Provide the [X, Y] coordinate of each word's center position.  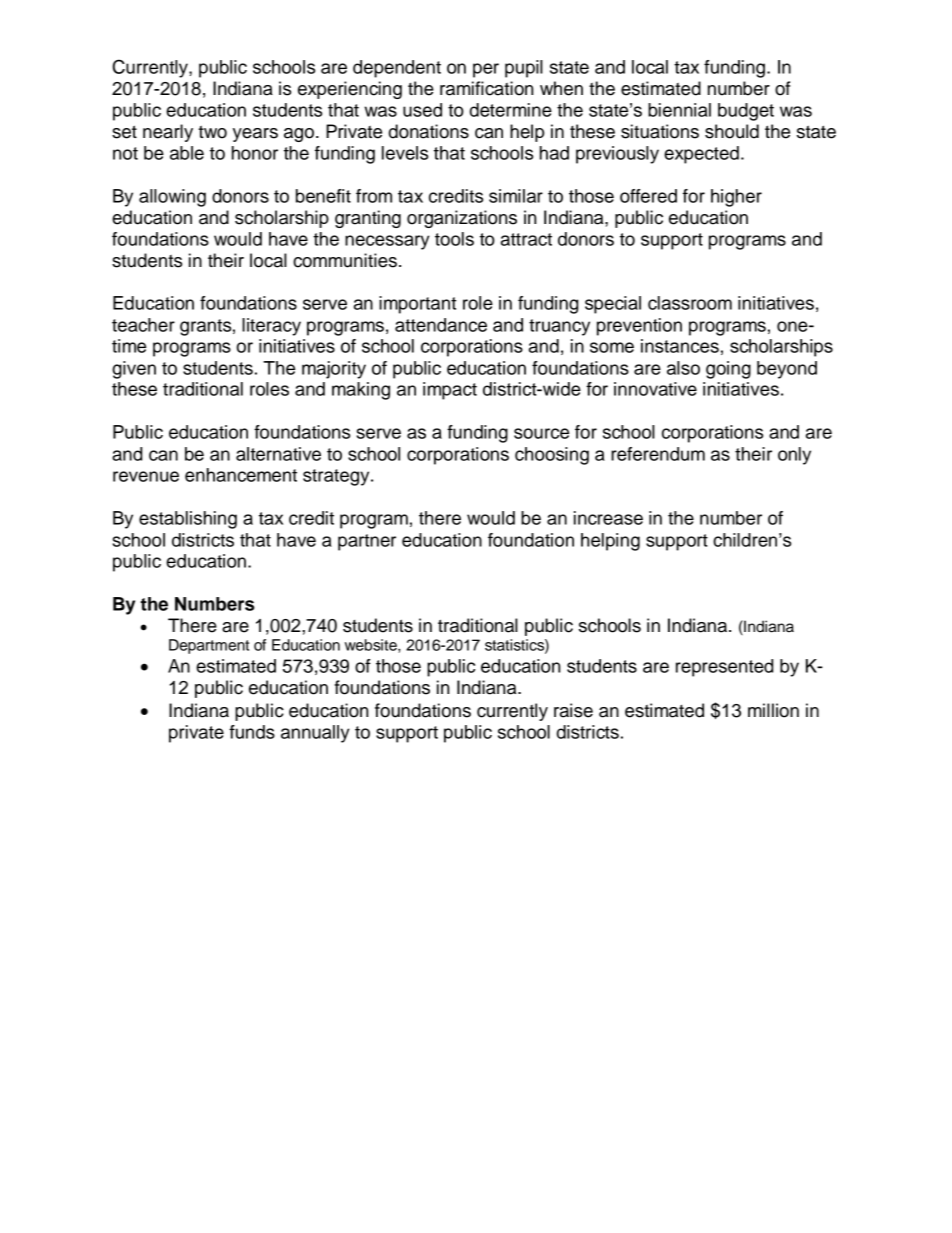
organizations [462, 219]
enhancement [241, 475]
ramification [486, 88]
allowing [172, 198]
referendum [658, 454]
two [212, 132]
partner [367, 542]
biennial [679, 110]
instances [680, 346]
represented [724, 668]
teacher [143, 325]
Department [209, 646]
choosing [552, 456]
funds [252, 732]
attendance [441, 325]
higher [736, 198]
